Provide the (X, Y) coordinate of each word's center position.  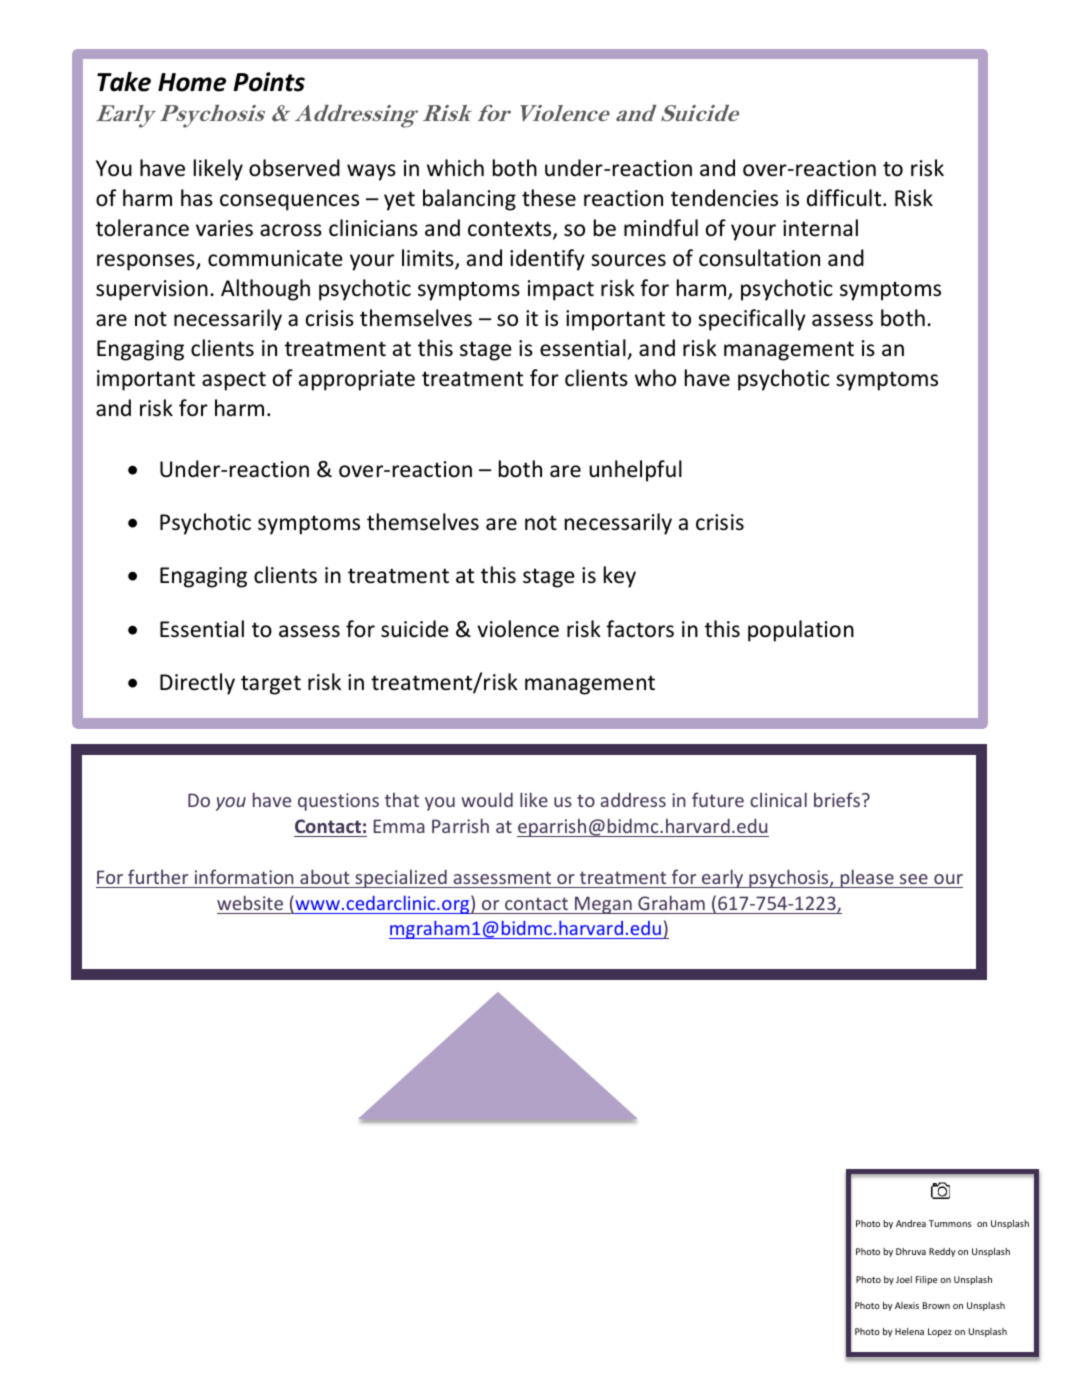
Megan (603, 905)
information (244, 876)
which (455, 167)
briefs (837, 799)
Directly (197, 684)
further (158, 876)
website (250, 902)
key (620, 577)
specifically (752, 320)
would (487, 799)
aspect (234, 381)
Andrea (911, 1223)
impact (561, 290)
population (801, 631)
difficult (845, 198)
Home (192, 82)
